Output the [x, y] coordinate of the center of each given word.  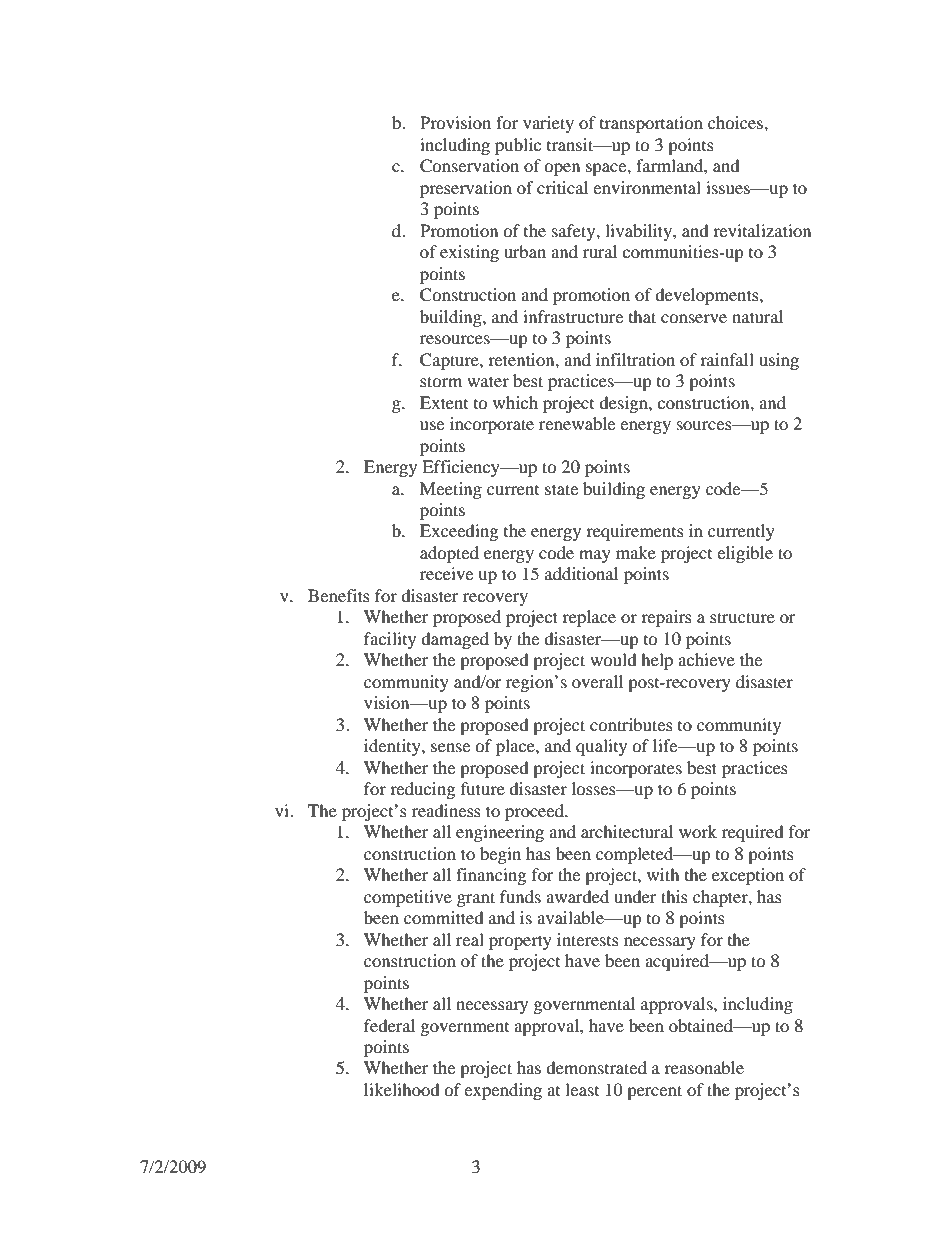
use [432, 425]
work [698, 831]
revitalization [762, 230]
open [562, 169]
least [582, 1089]
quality [601, 747]
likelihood [402, 1089]
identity [393, 747]
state [561, 489]
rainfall [727, 359]
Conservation [469, 166]
